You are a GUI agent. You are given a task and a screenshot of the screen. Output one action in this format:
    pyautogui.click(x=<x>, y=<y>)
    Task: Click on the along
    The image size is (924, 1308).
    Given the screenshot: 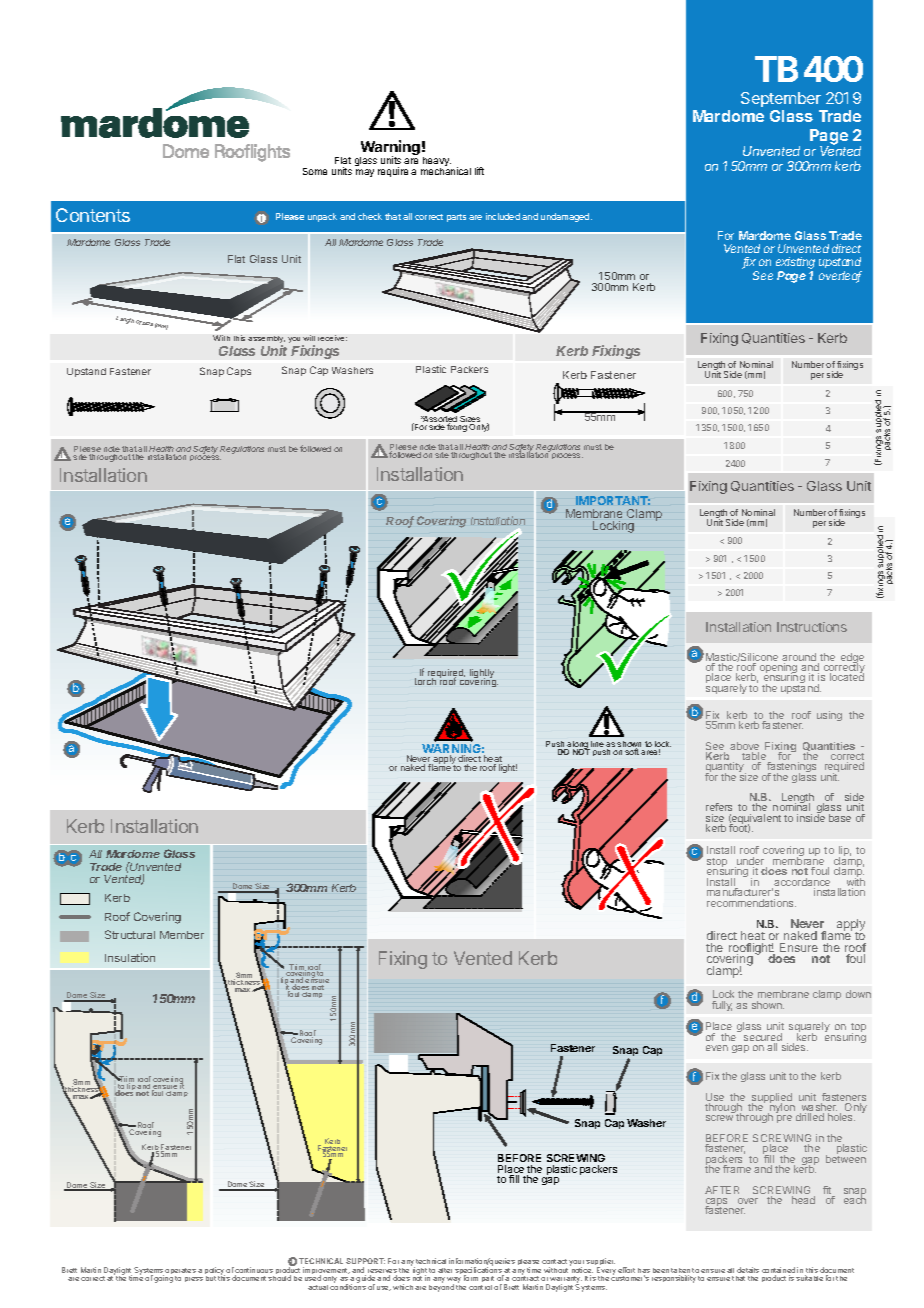 What is the action you would take?
    pyautogui.click(x=578, y=746)
